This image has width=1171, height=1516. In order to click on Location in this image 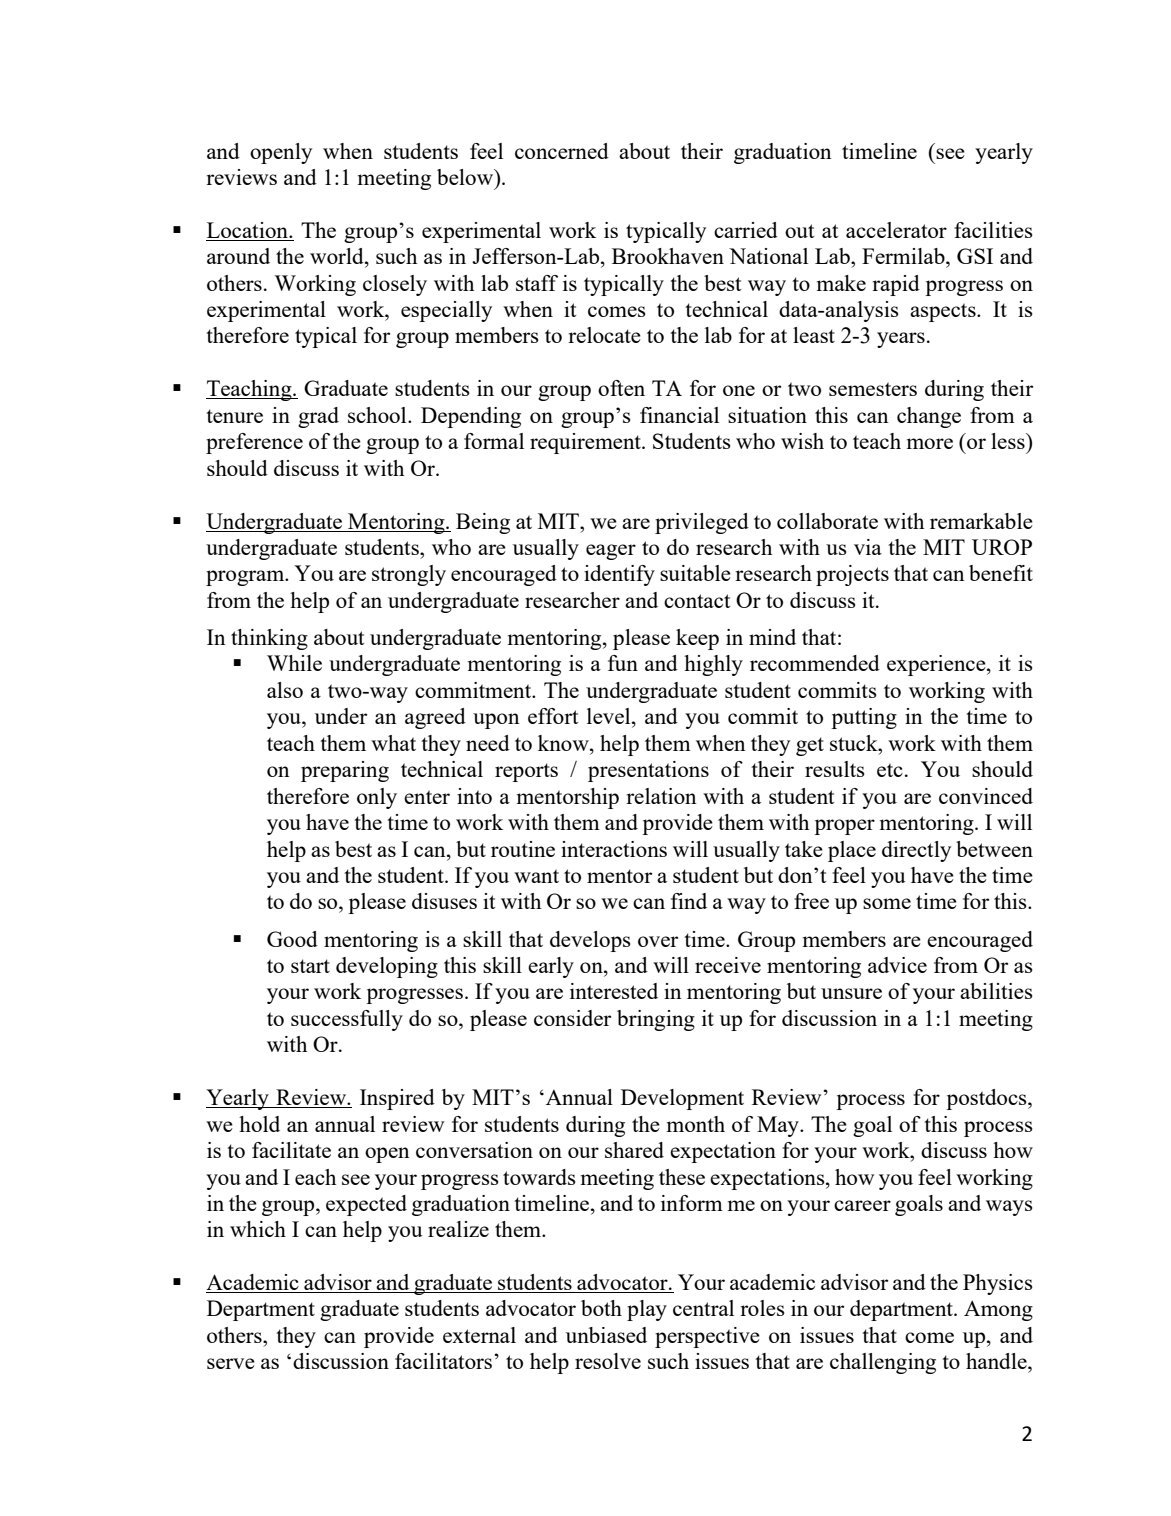, I will do `click(248, 231)`.
